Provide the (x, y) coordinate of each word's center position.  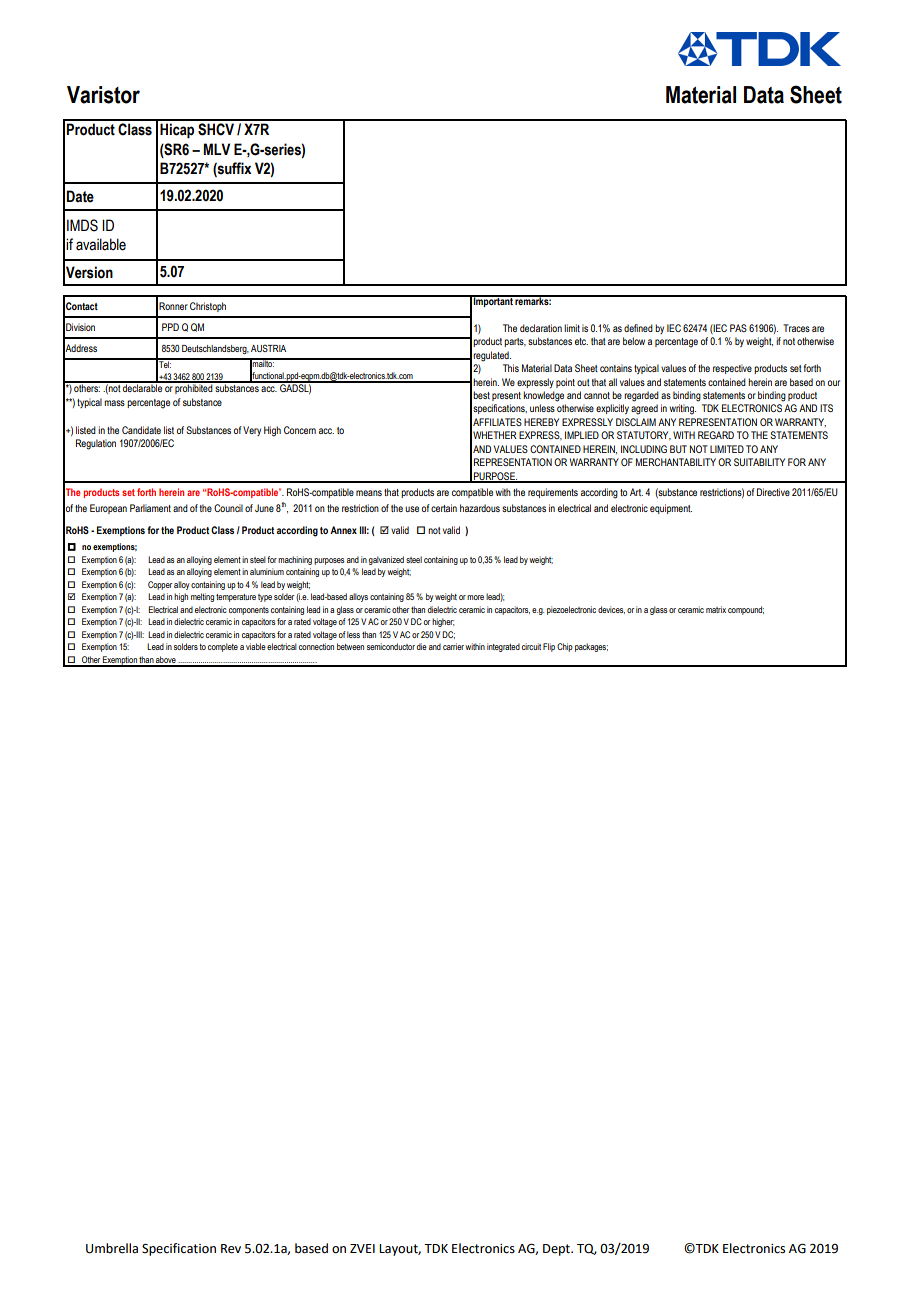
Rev (231, 1249)
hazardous (480, 508)
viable (256, 646)
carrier (454, 646)
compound (746, 610)
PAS (738, 328)
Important (493, 301)
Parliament (150, 508)
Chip (565, 647)
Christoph (208, 307)
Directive (773, 492)
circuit (531, 646)
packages (591, 647)
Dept (557, 1250)
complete (223, 647)
